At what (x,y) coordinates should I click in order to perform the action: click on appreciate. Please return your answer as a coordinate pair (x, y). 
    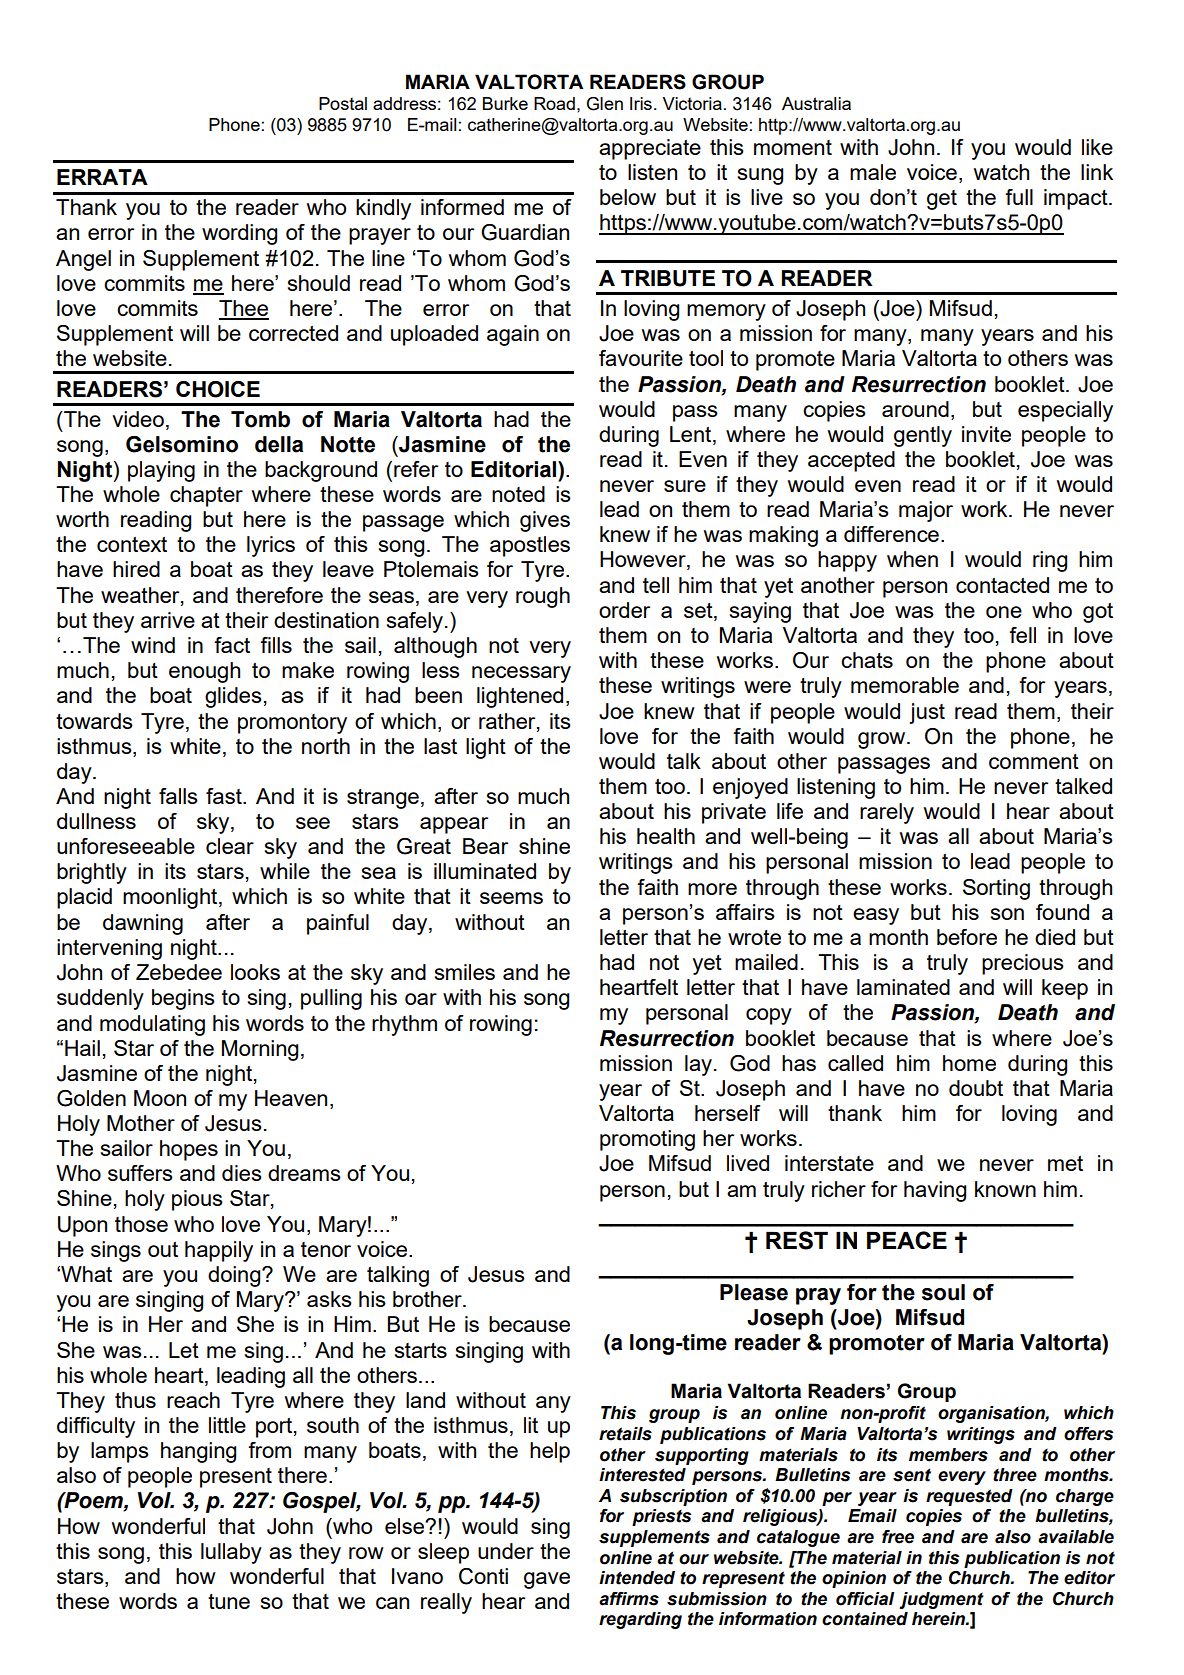
    Looking at the image, I should click on (650, 149).
